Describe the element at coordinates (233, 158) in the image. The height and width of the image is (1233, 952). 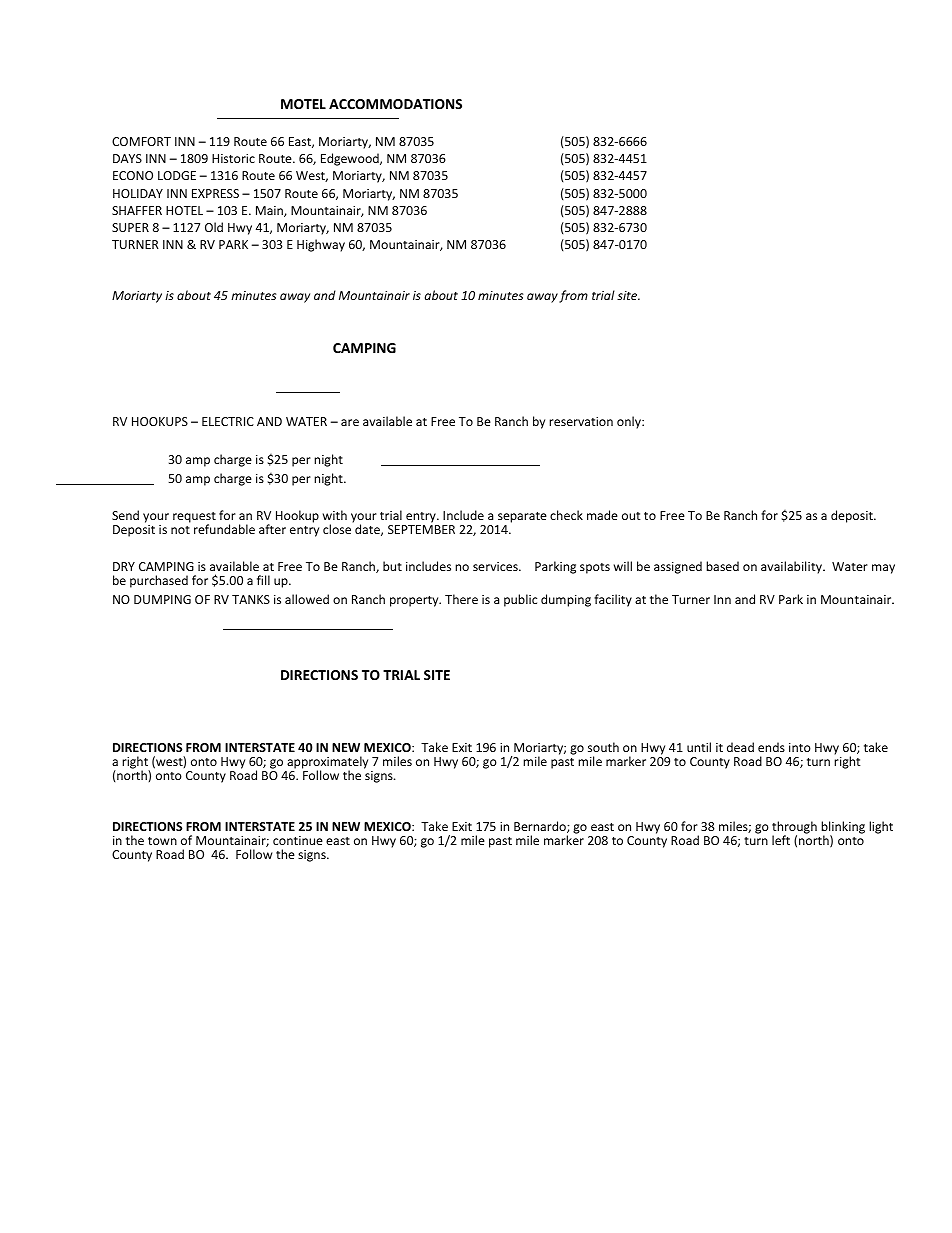
I see `Historic` at that location.
